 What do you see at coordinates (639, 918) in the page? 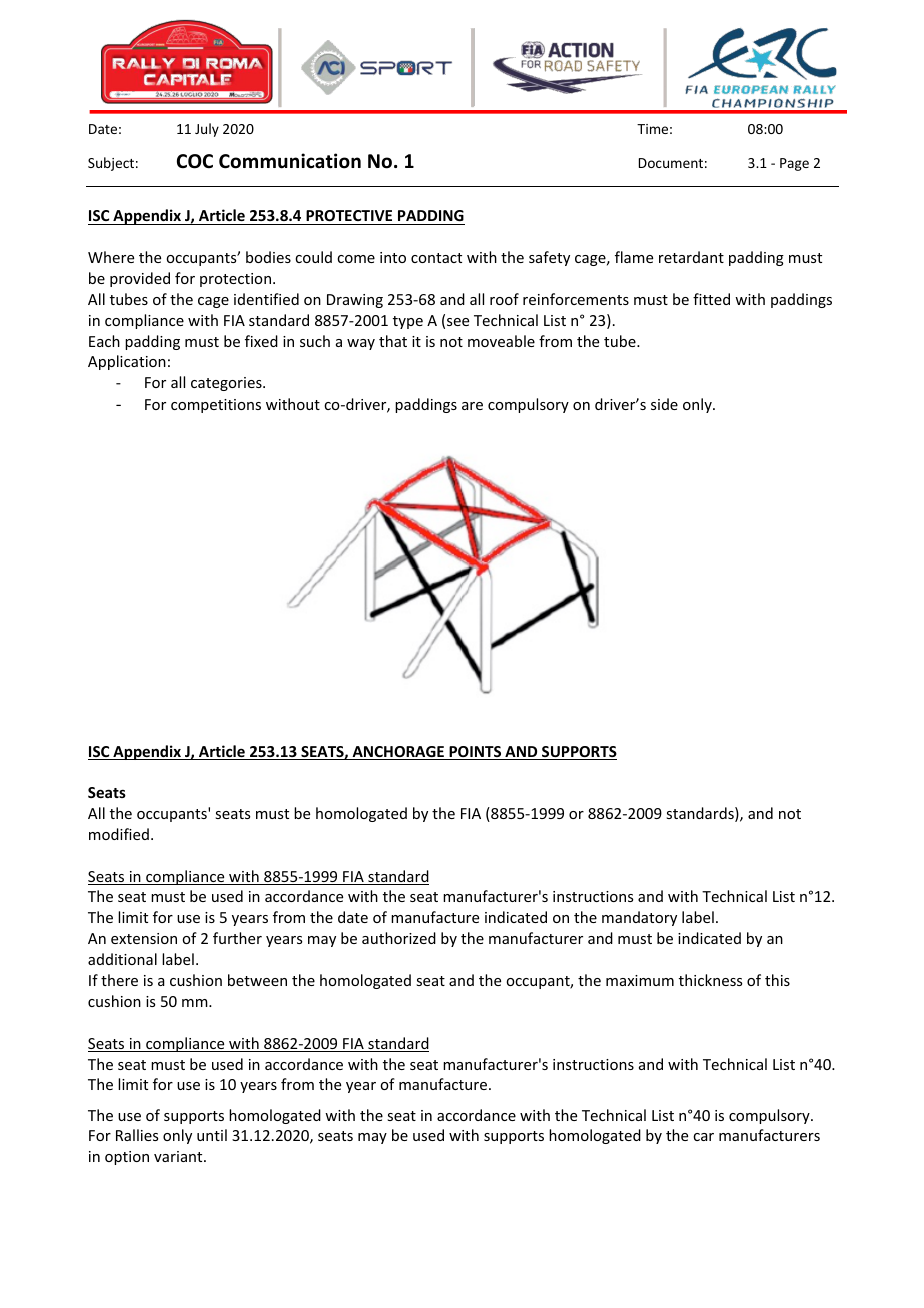
I see `mandatory` at bounding box center [639, 918].
